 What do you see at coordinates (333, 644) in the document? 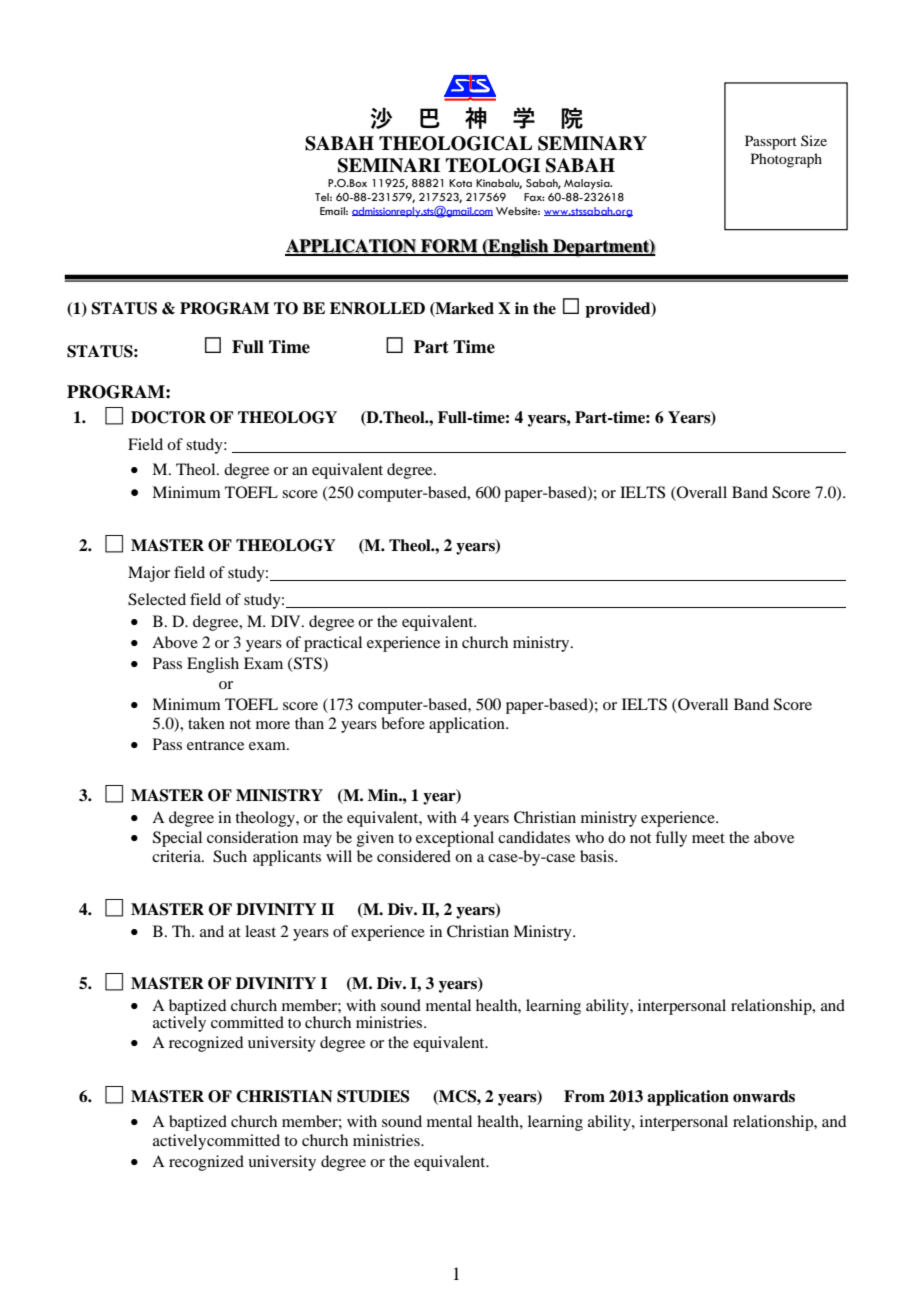
I see `practical` at bounding box center [333, 644].
